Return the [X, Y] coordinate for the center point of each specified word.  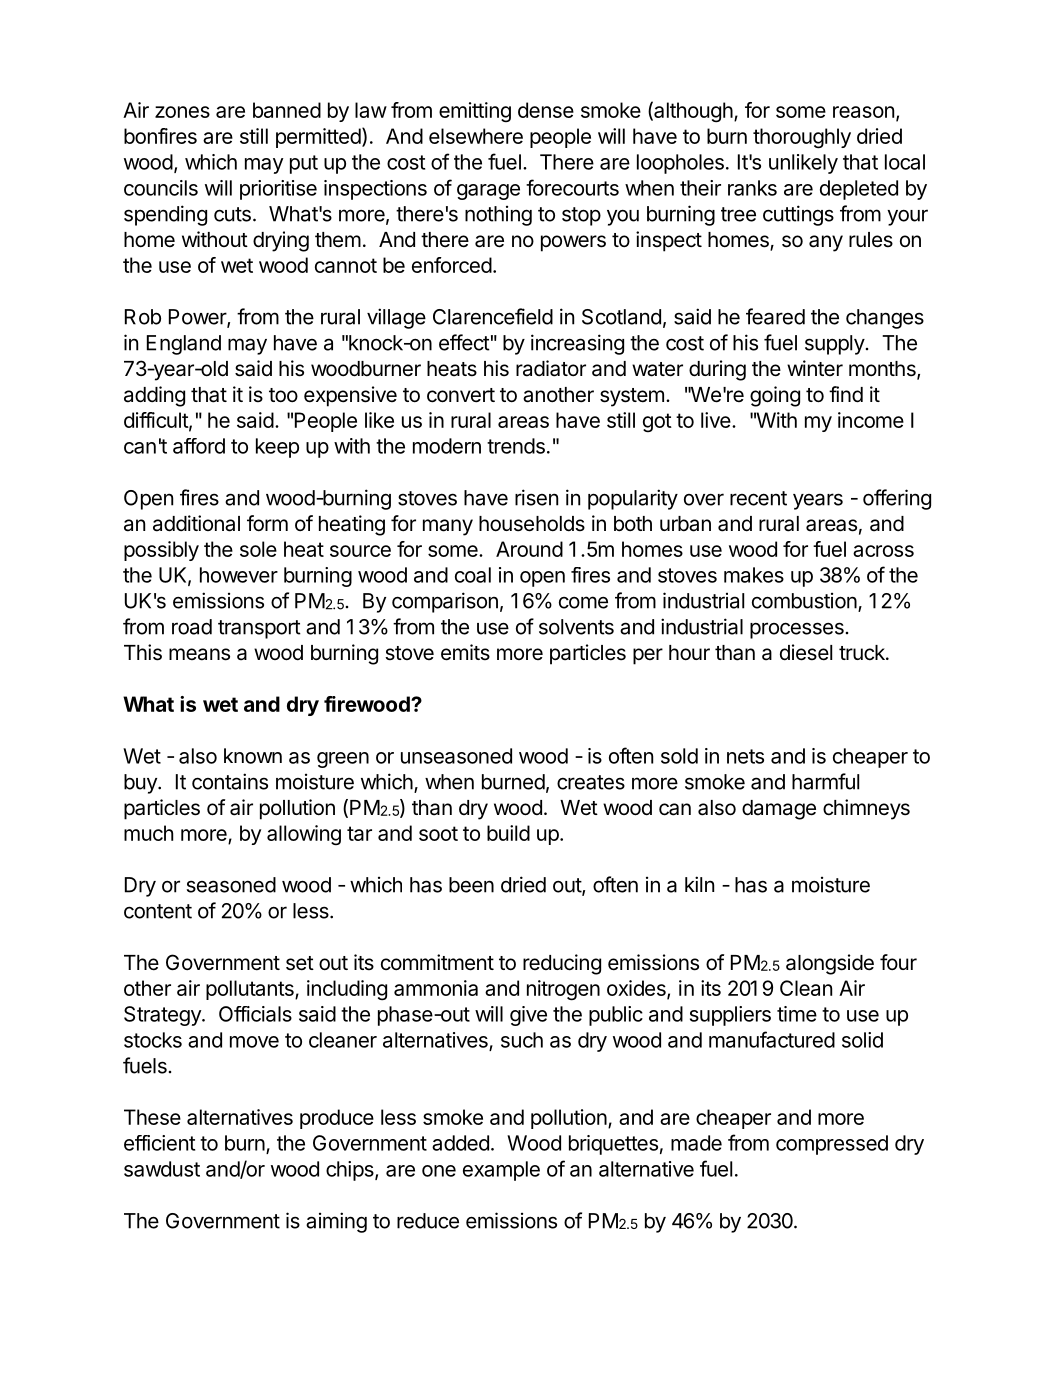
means [199, 654]
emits [465, 652]
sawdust [162, 1169]
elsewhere [476, 136]
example [501, 1171]
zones [182, 112]
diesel [806, 652]
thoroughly [802, 138]
